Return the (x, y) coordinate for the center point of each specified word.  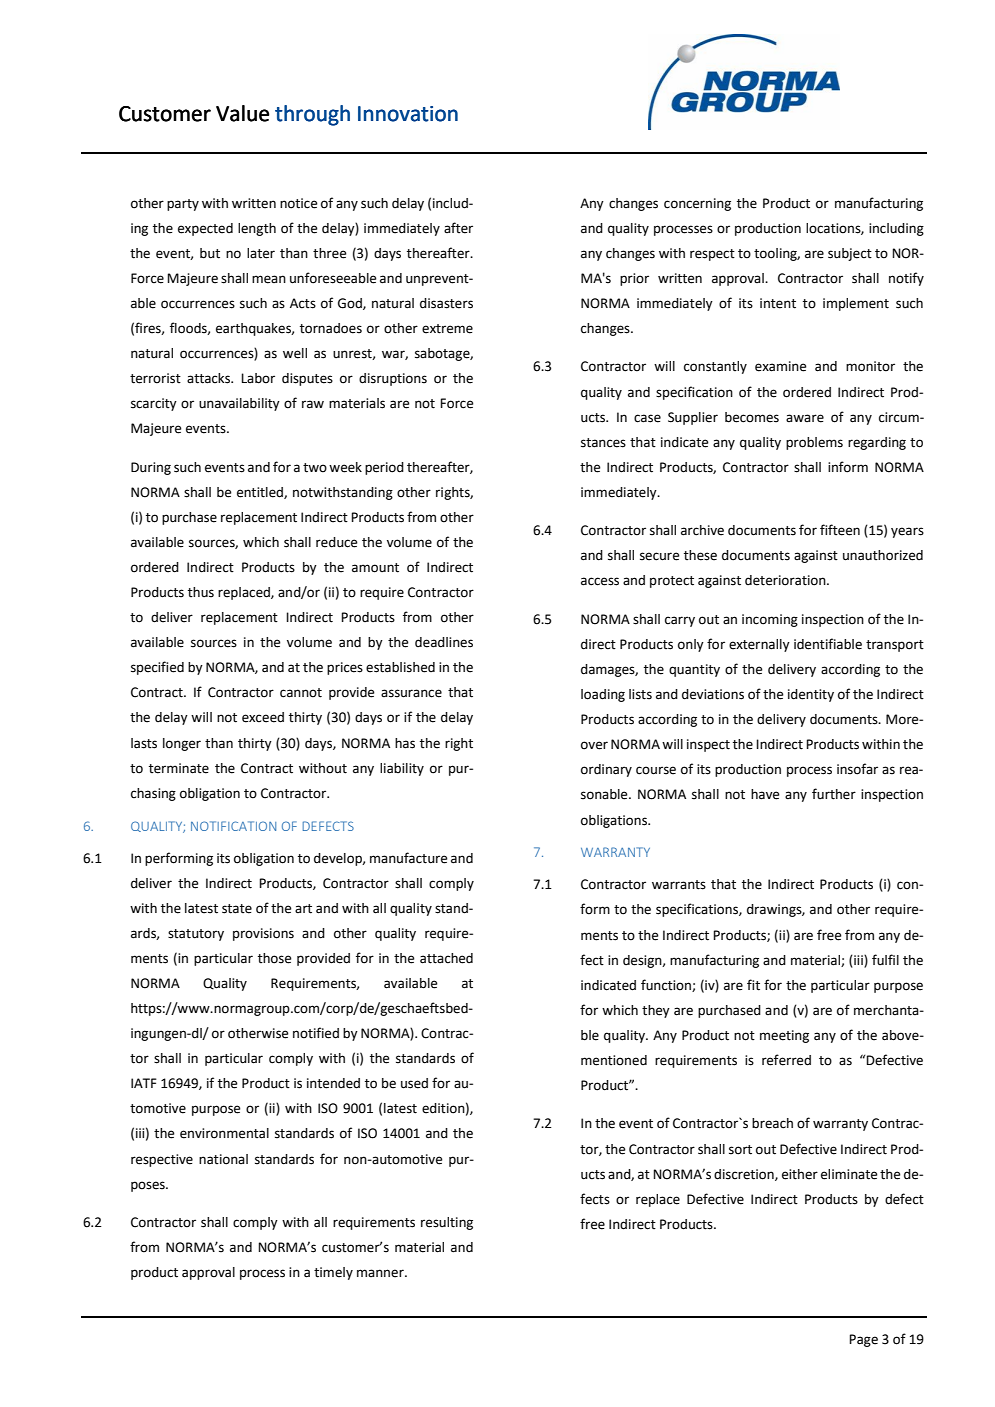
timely (333, 1273)
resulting (447, 1223)
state (237, 909)
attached (446, 958)
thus (201, 592)
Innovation (408, 114)
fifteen (840, 530)
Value (242, 113)
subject (850, 254)
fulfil (885, 959)
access (600, 581)
